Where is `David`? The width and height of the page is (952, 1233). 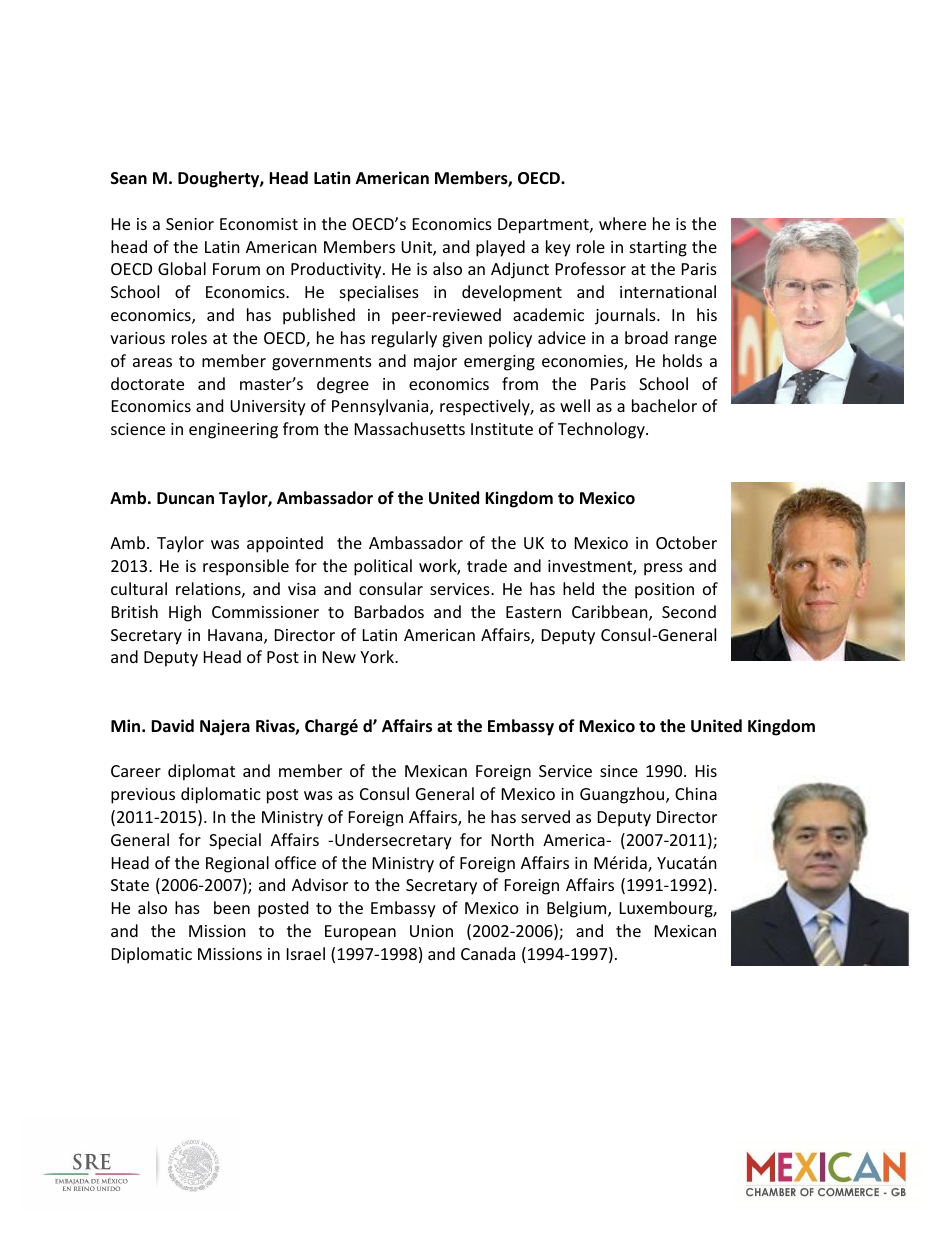
David is located at coordinates (172, 725).
